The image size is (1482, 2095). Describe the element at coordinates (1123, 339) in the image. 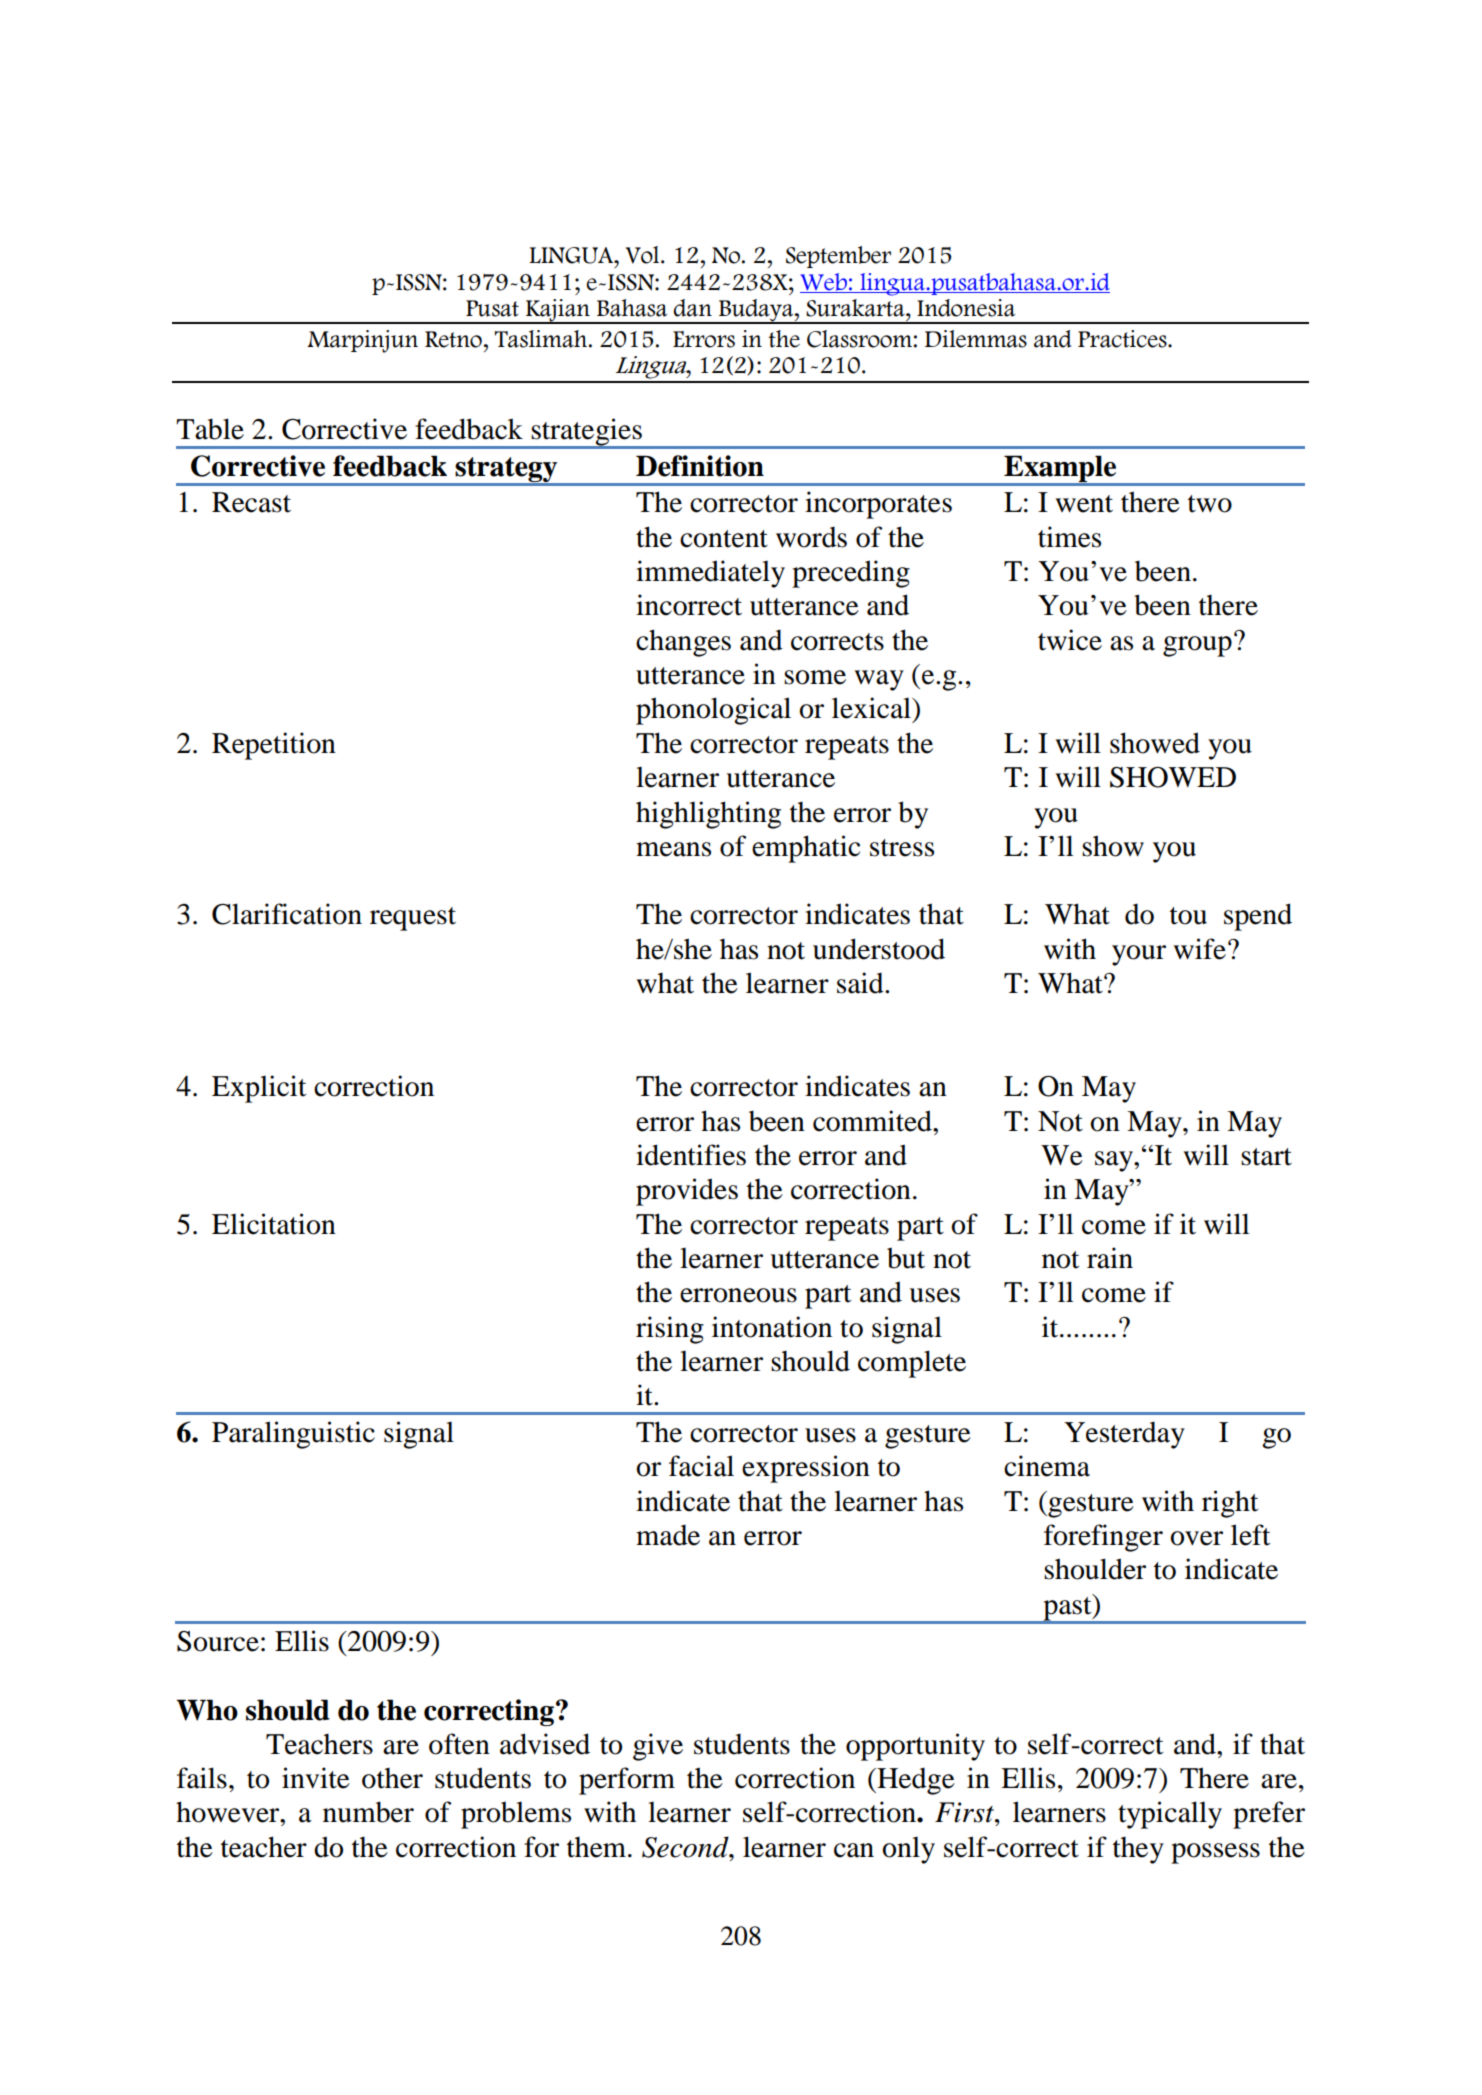

I see `Practices` at that location.
